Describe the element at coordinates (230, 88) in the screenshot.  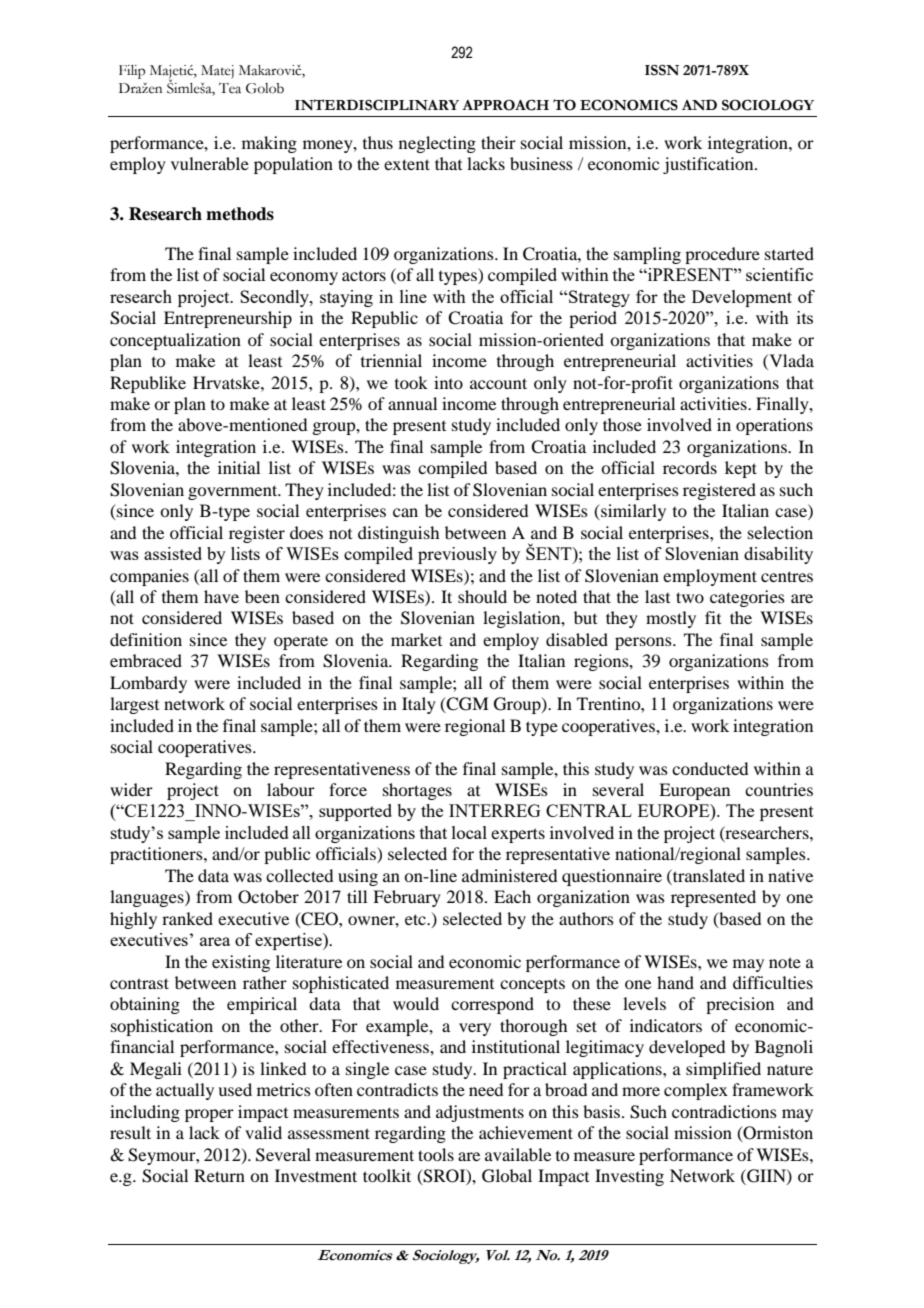
I see `Tea` at that location.
